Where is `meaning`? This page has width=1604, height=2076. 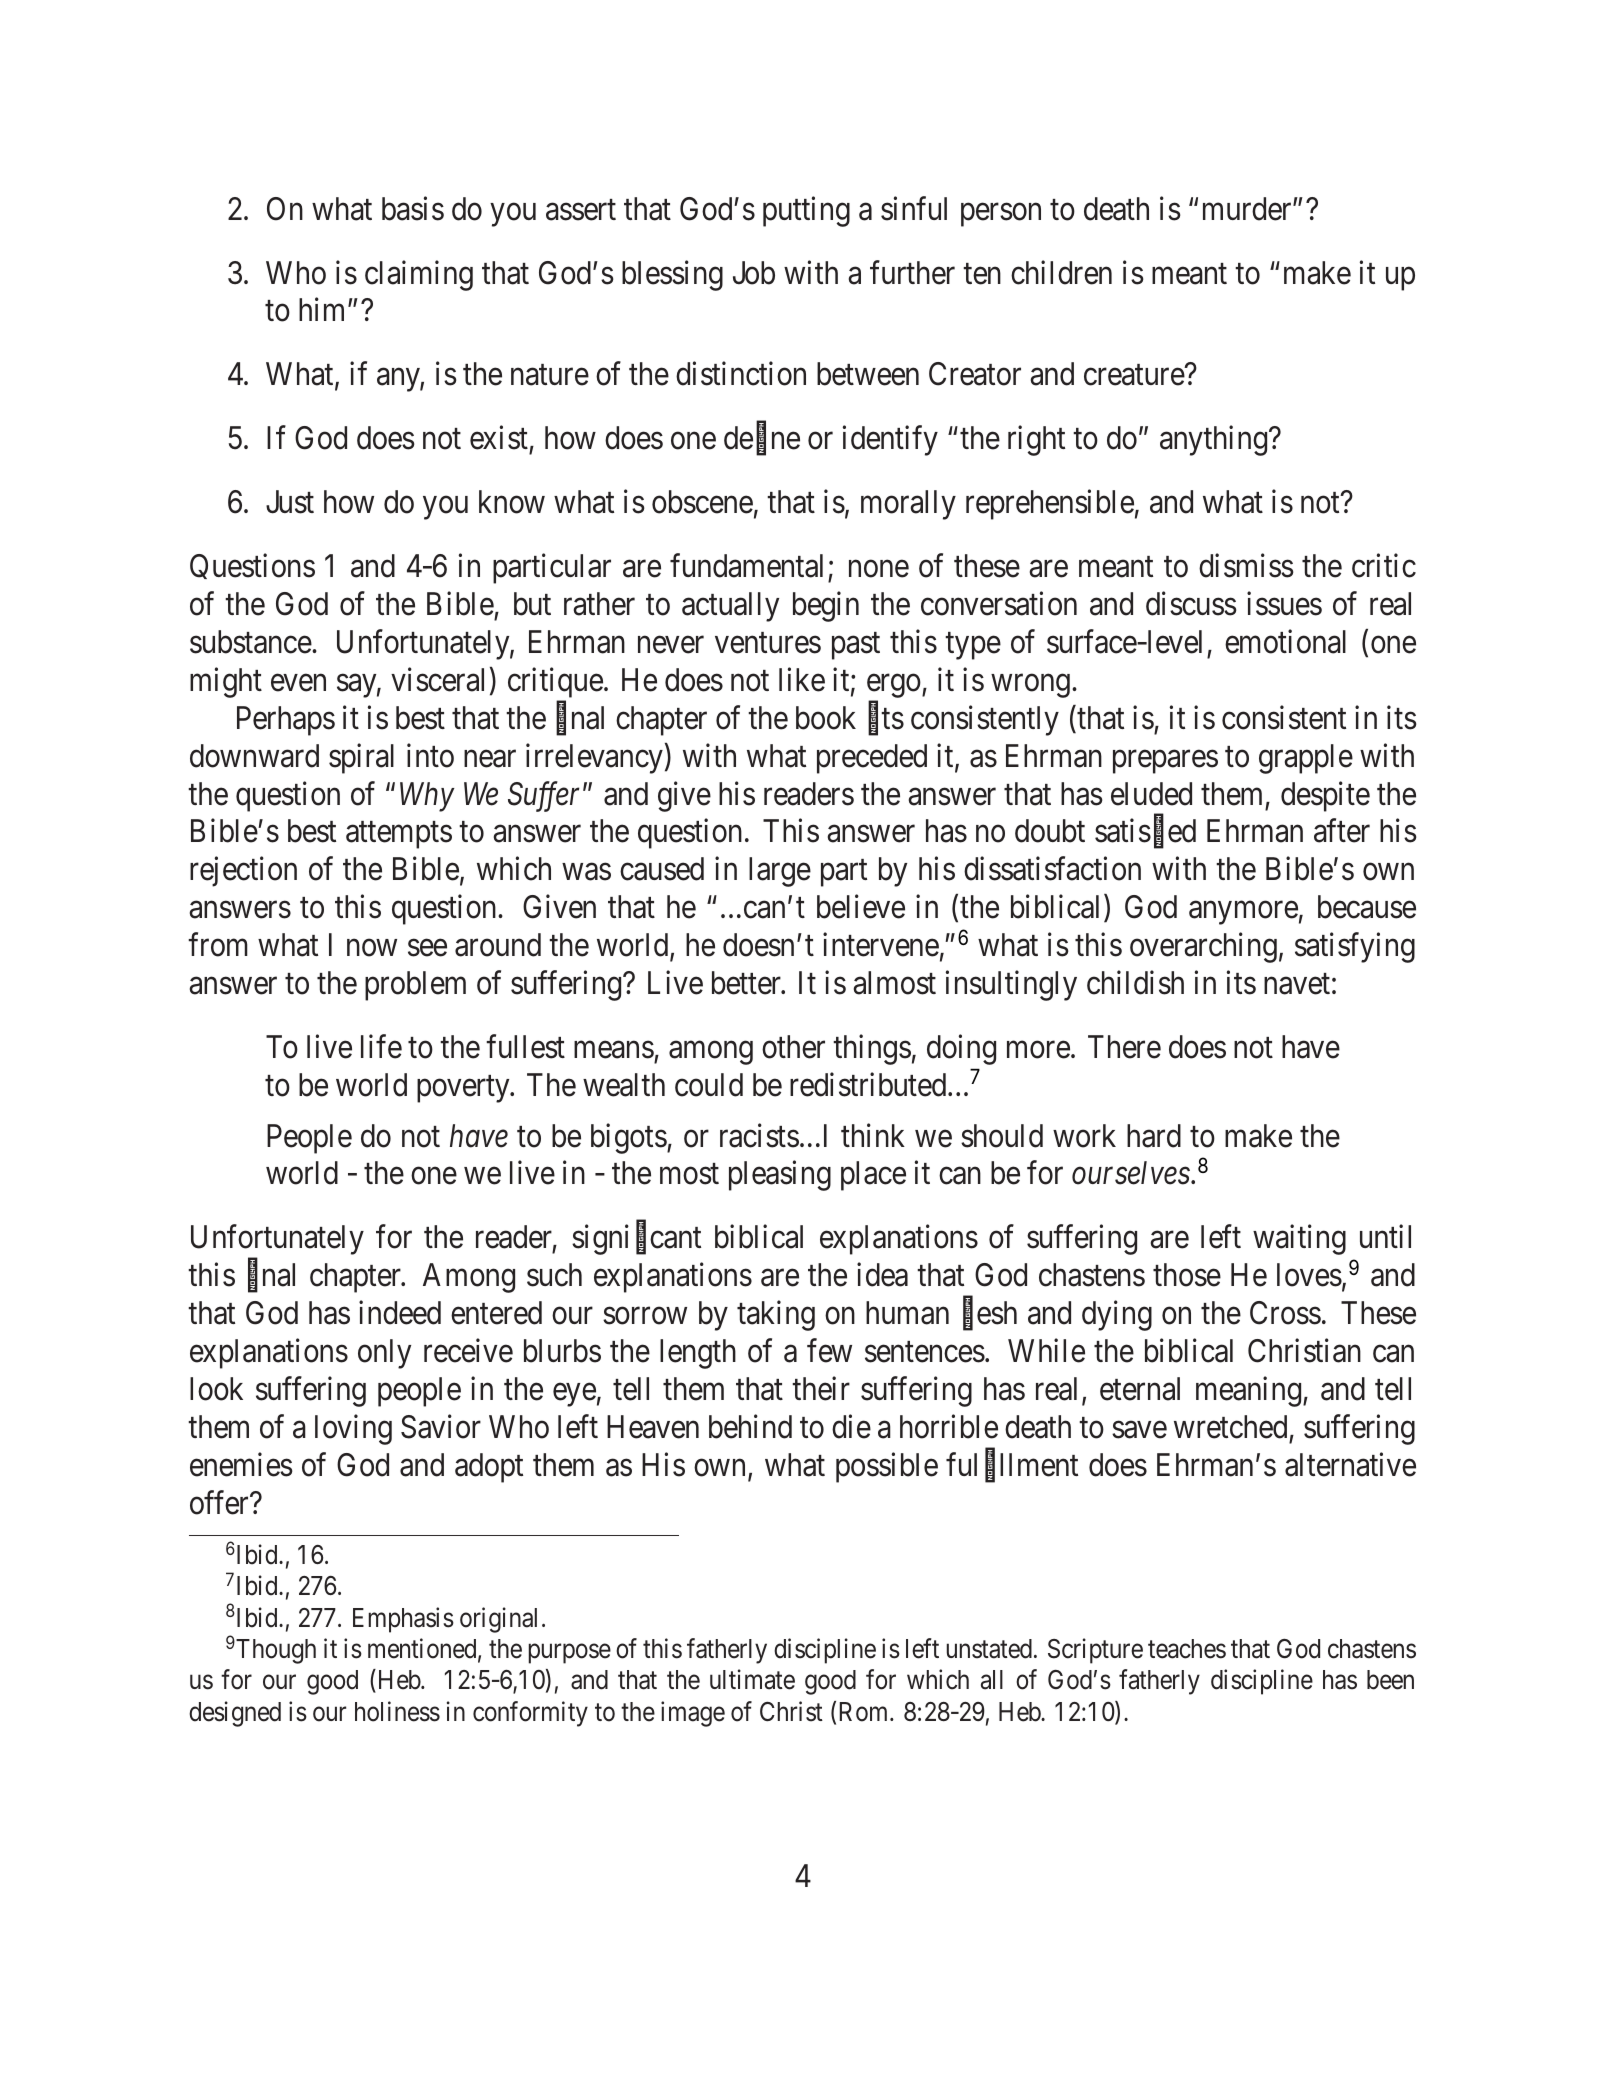
meaning is located at coordinates (1248, 1392).
